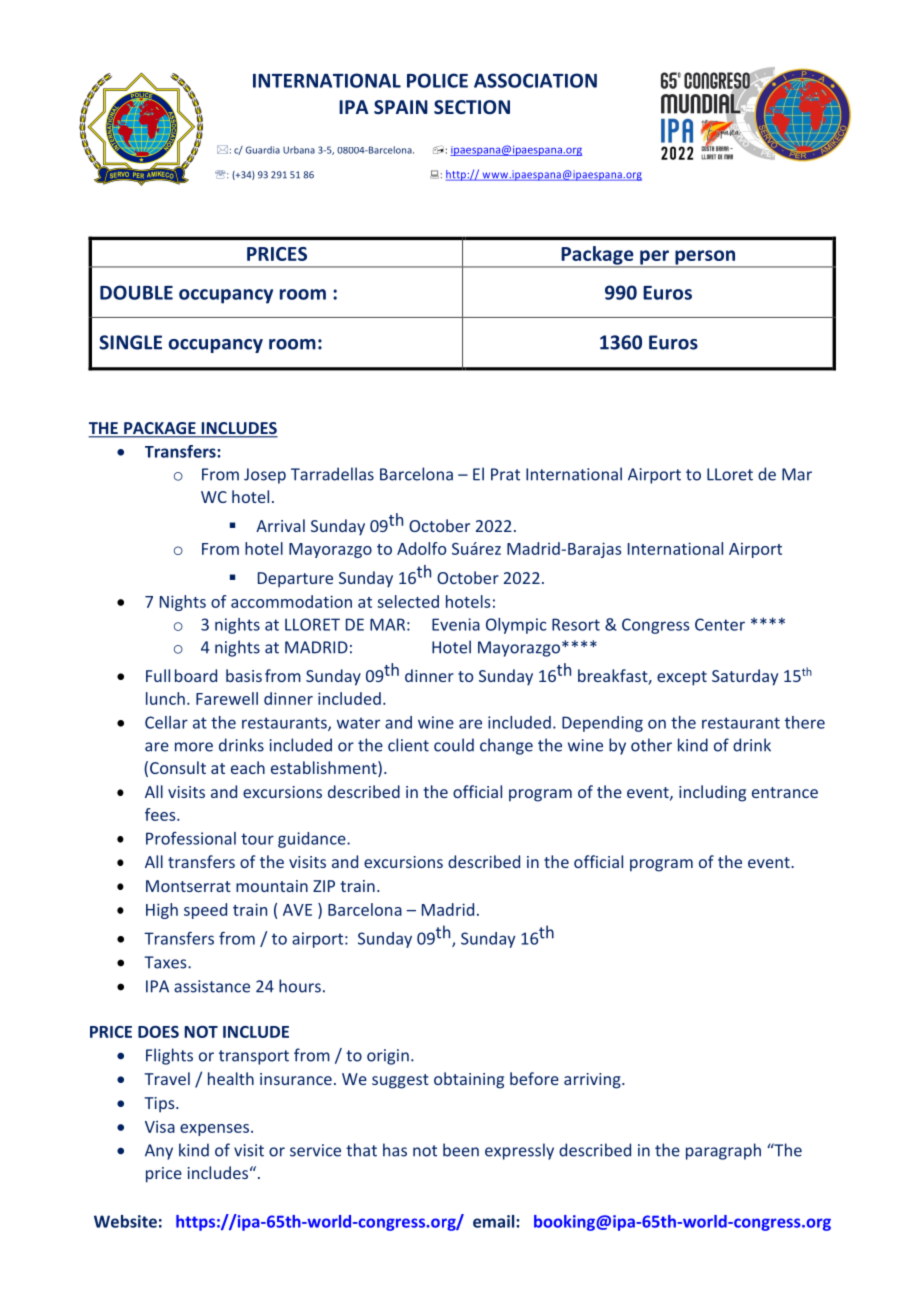 This document has height=1308, width=924. I want to click on Center, so click(720, 624).
